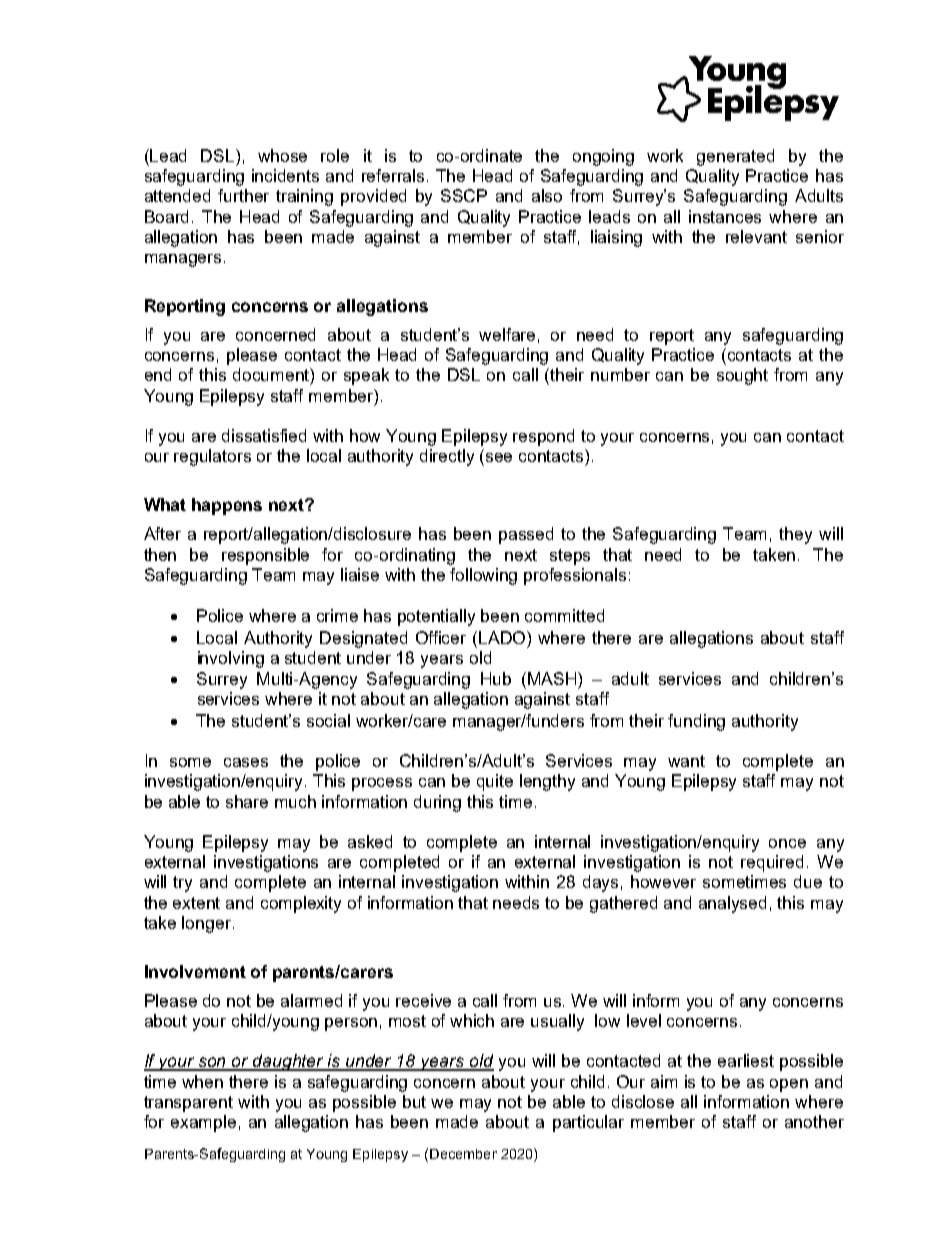 The width and height of the screenshot is (952, 1233). I want to click on extent, so click(196, 903).
